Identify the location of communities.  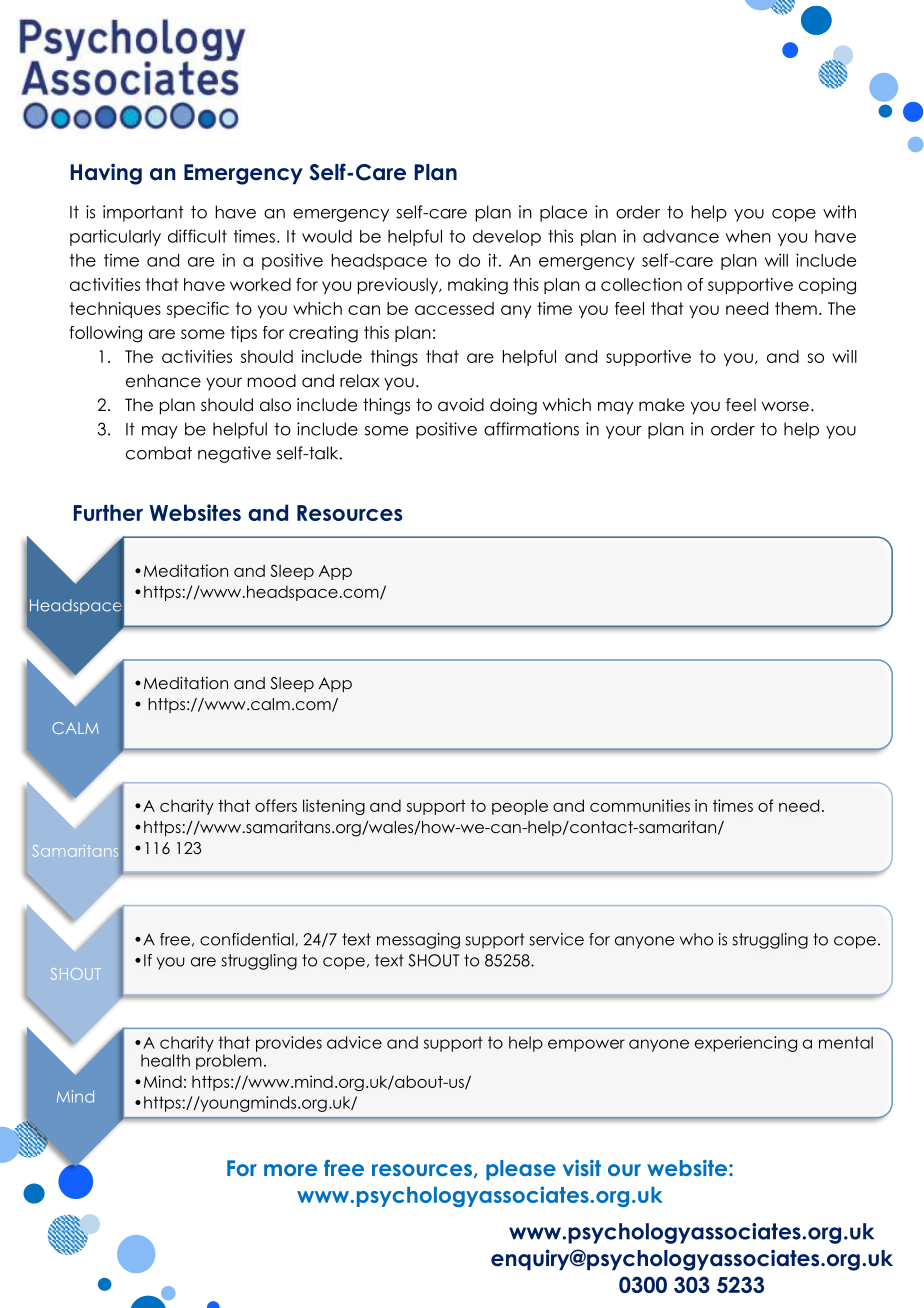
(640, 805).
